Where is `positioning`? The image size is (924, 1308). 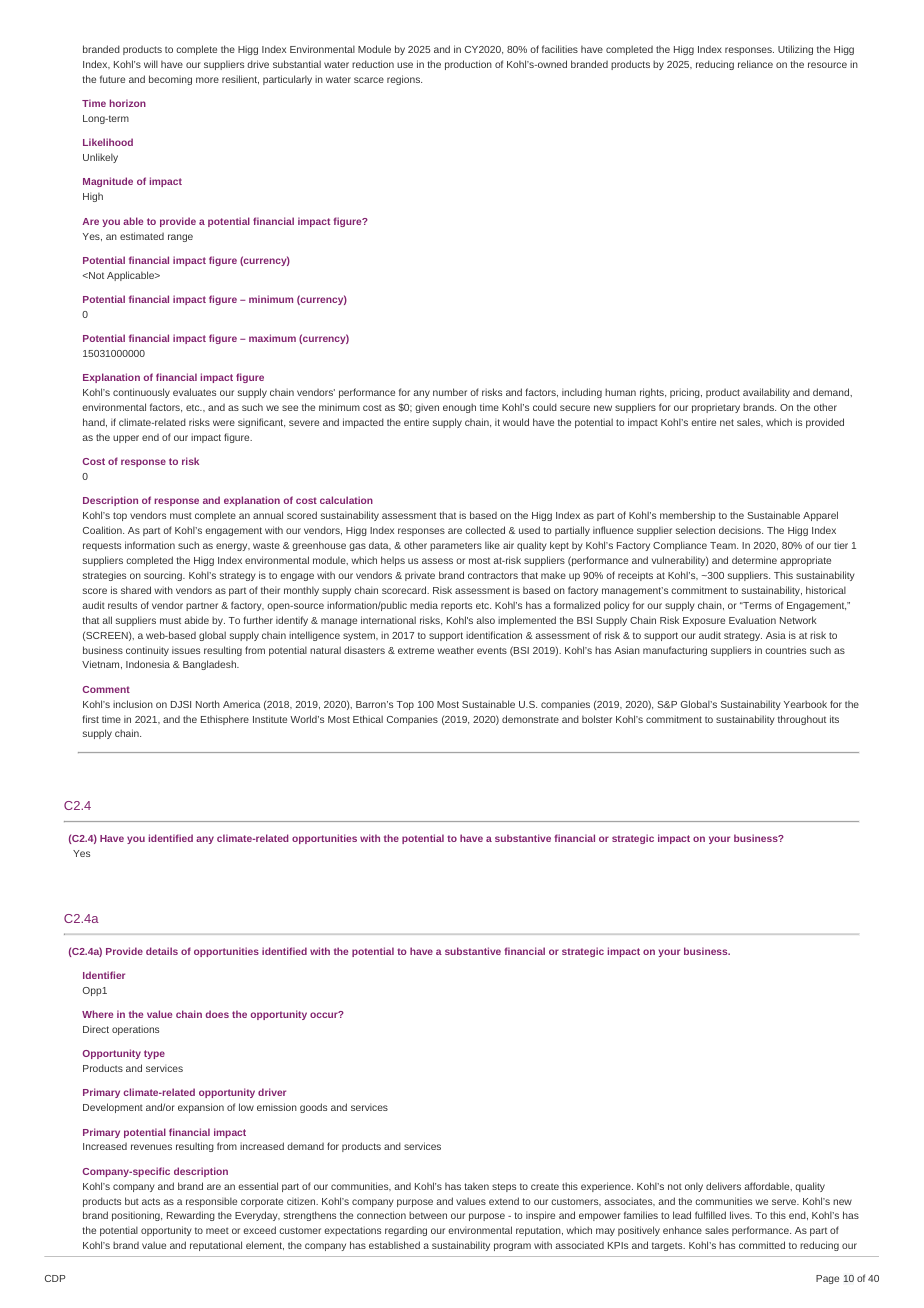
positioning is located at coordinates (137, 1216).
